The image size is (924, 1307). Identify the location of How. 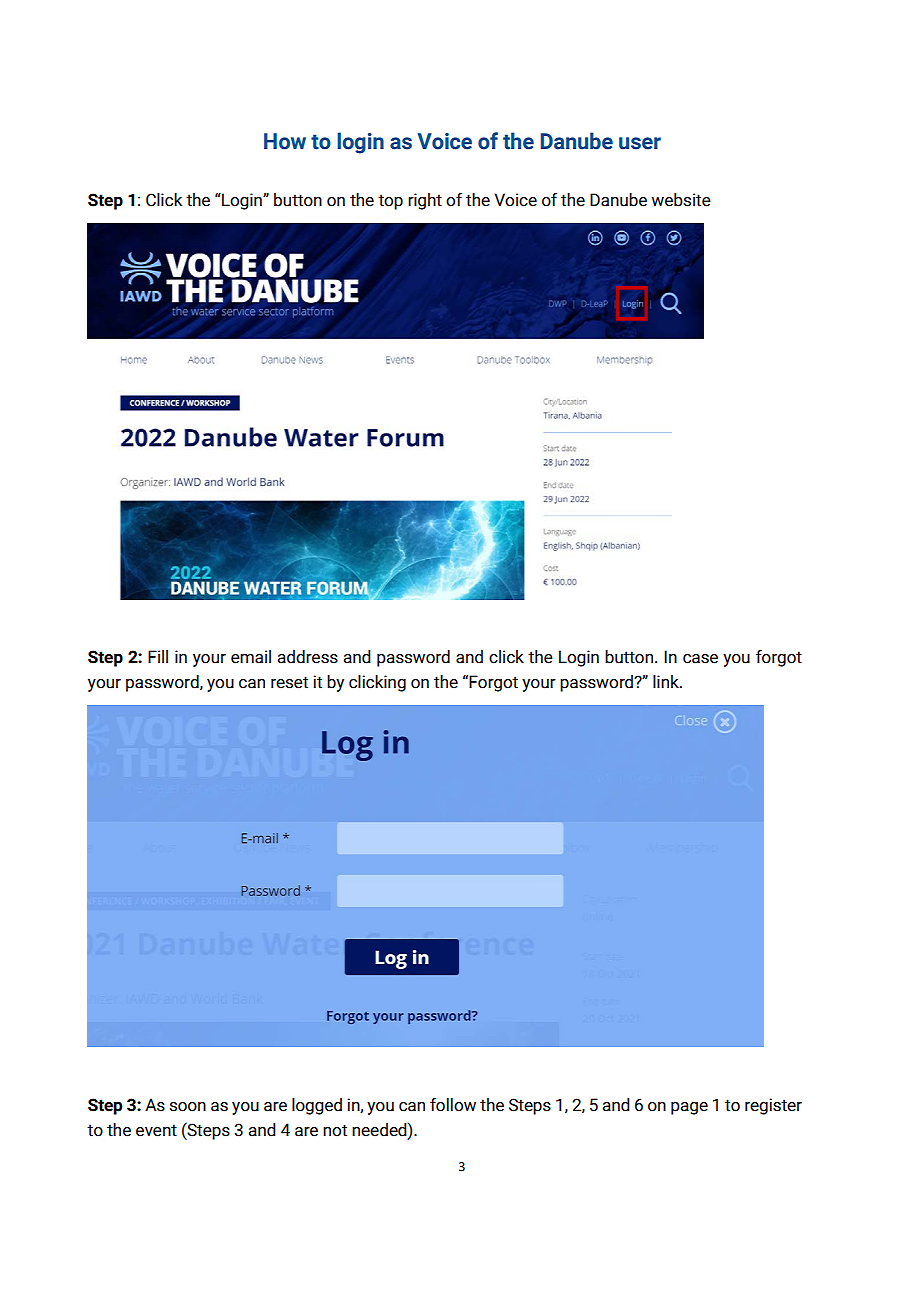
(285, 141).
